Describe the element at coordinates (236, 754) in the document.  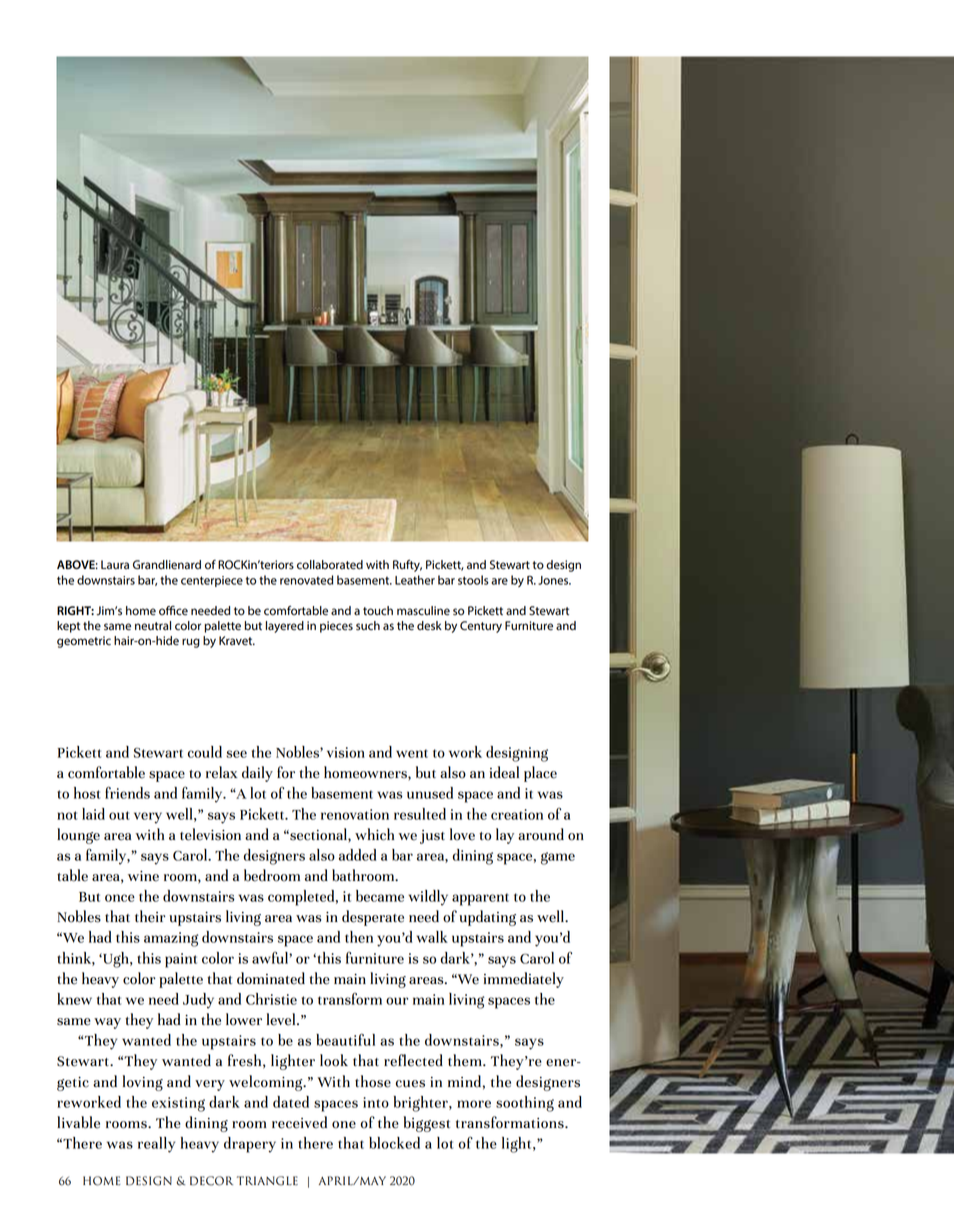
I see `see` at that location.
